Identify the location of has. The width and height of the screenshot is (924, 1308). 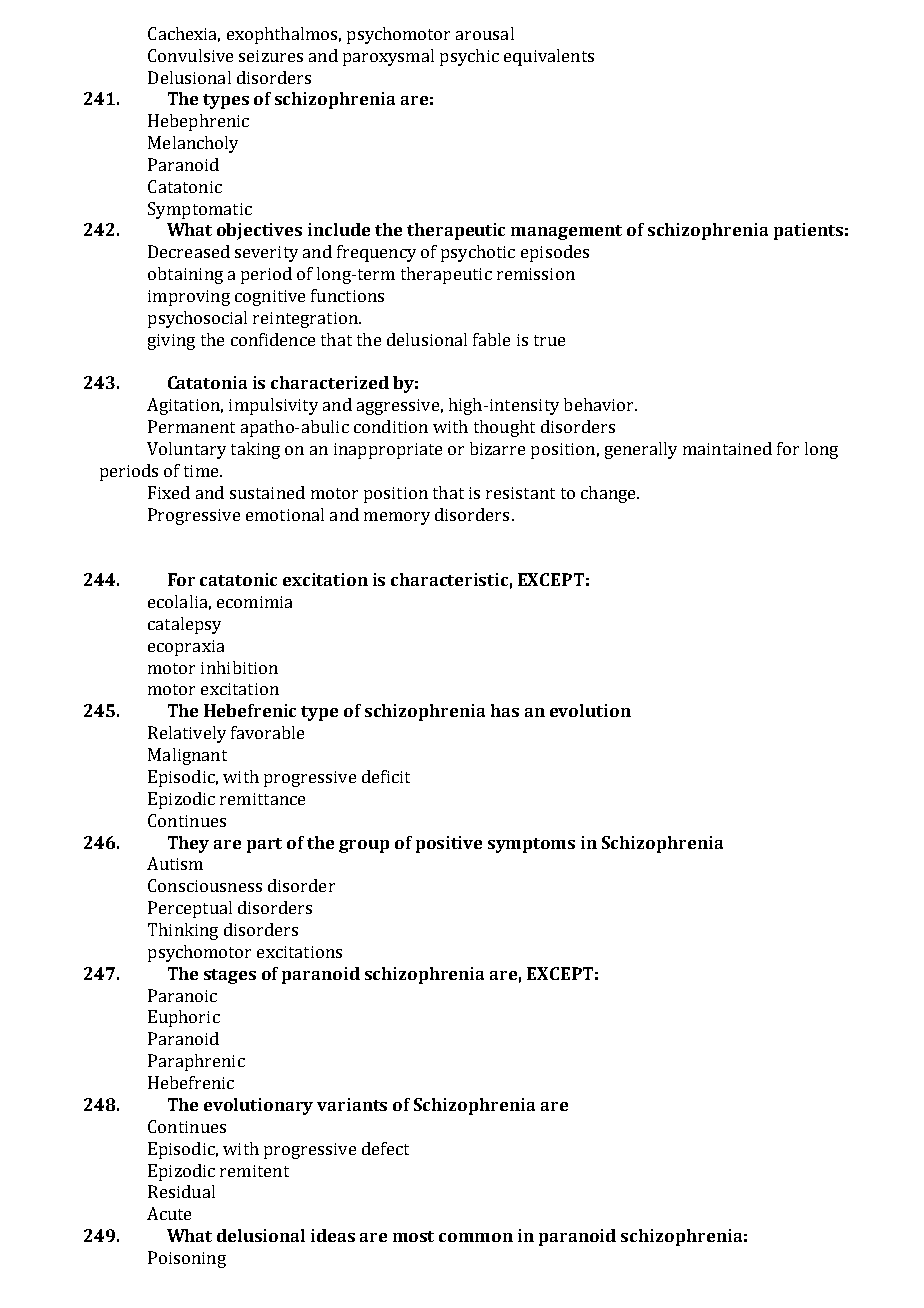
(505, 710).
